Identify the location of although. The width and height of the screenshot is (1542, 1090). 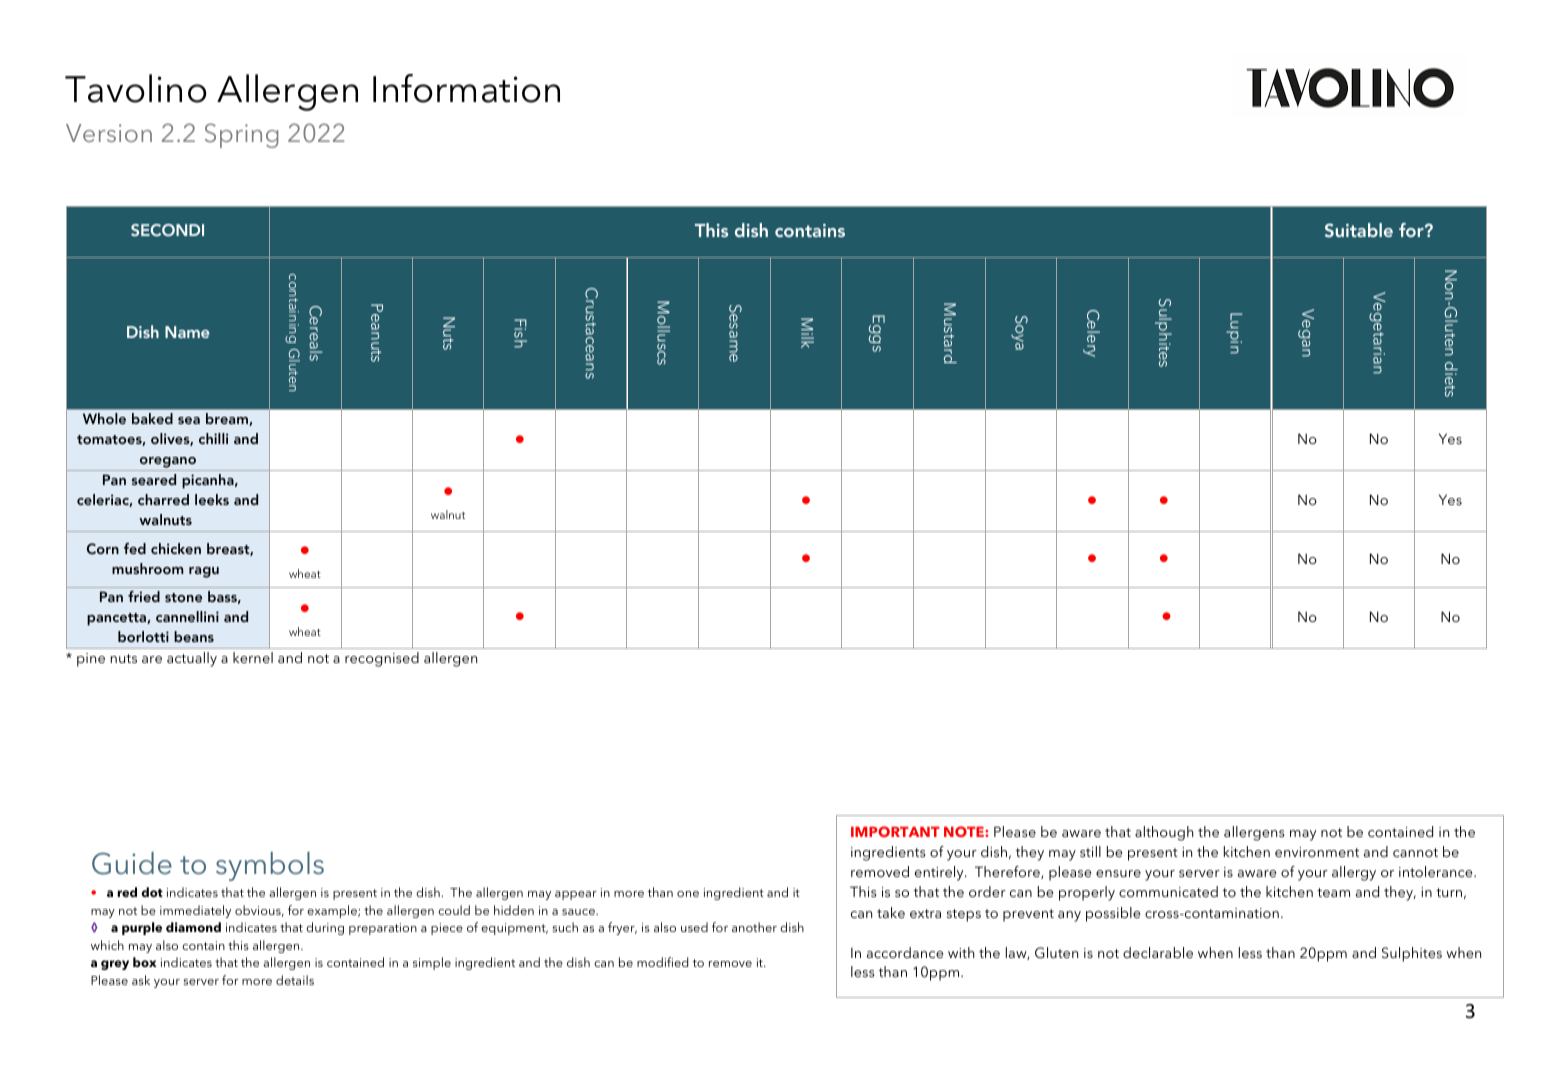
(1164, 833).
